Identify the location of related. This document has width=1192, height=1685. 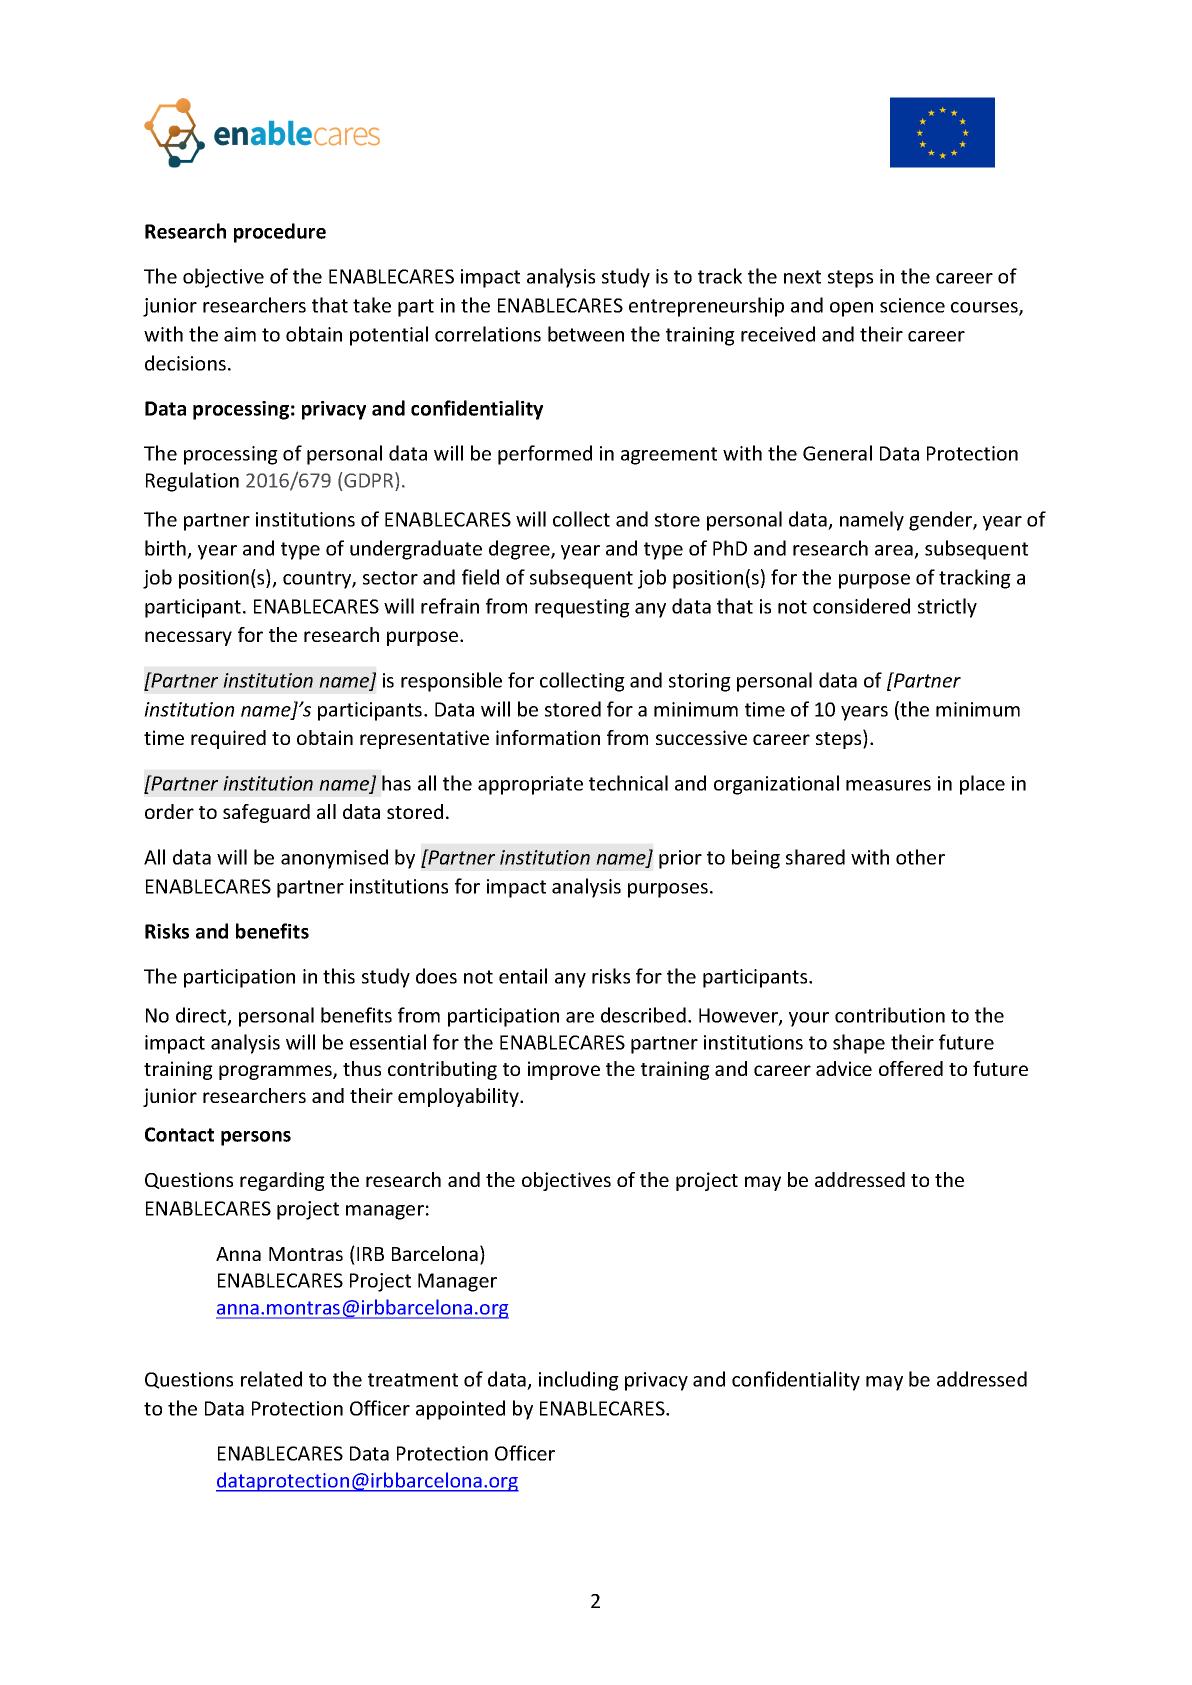
(271, 1379).
